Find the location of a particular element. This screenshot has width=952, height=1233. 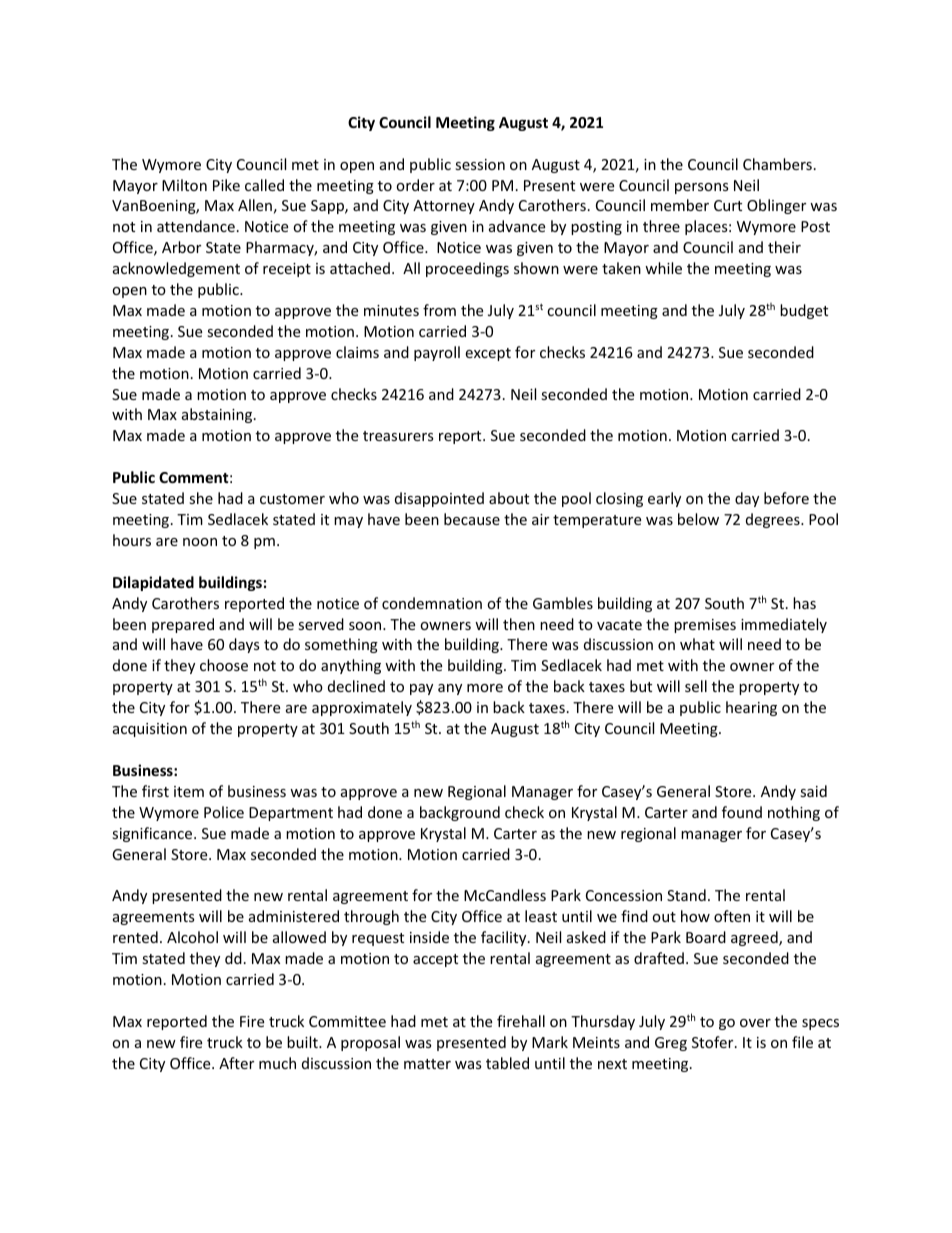

before is located at coordinates (786, 498).
